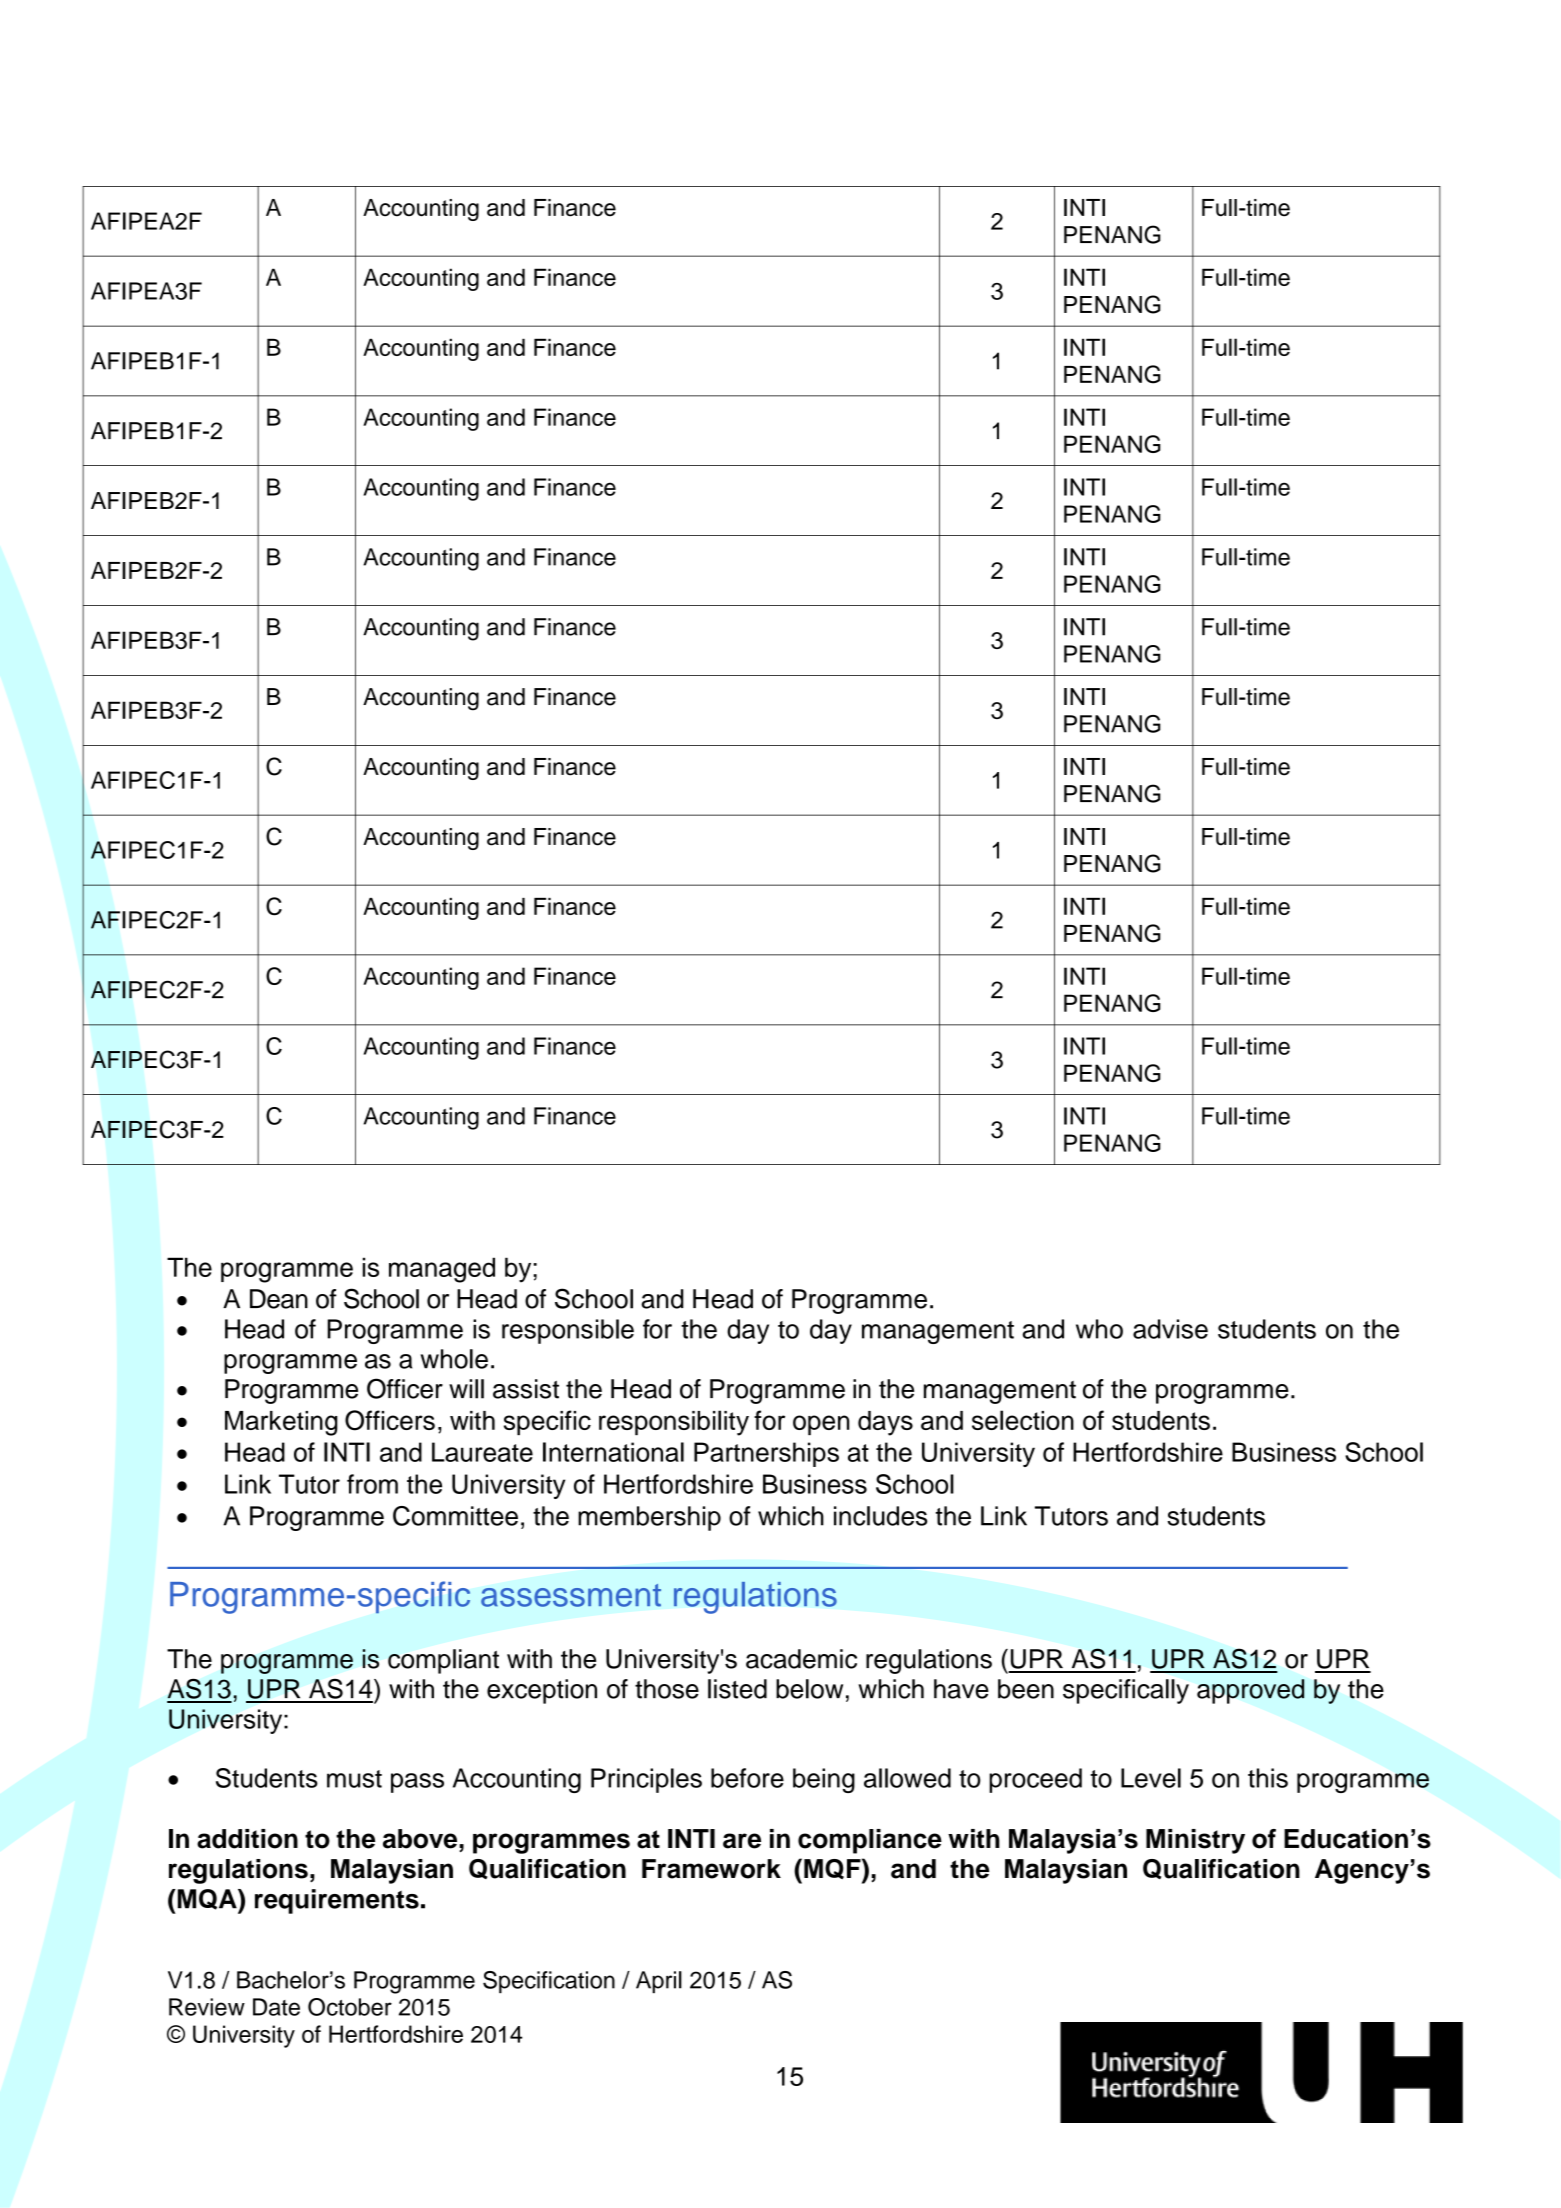 Image resolution: width=1561 pixels, height=2208 pixels. Describe the element at coordinates (766, 1454) in the image. I see `Partnerships` at that location.
